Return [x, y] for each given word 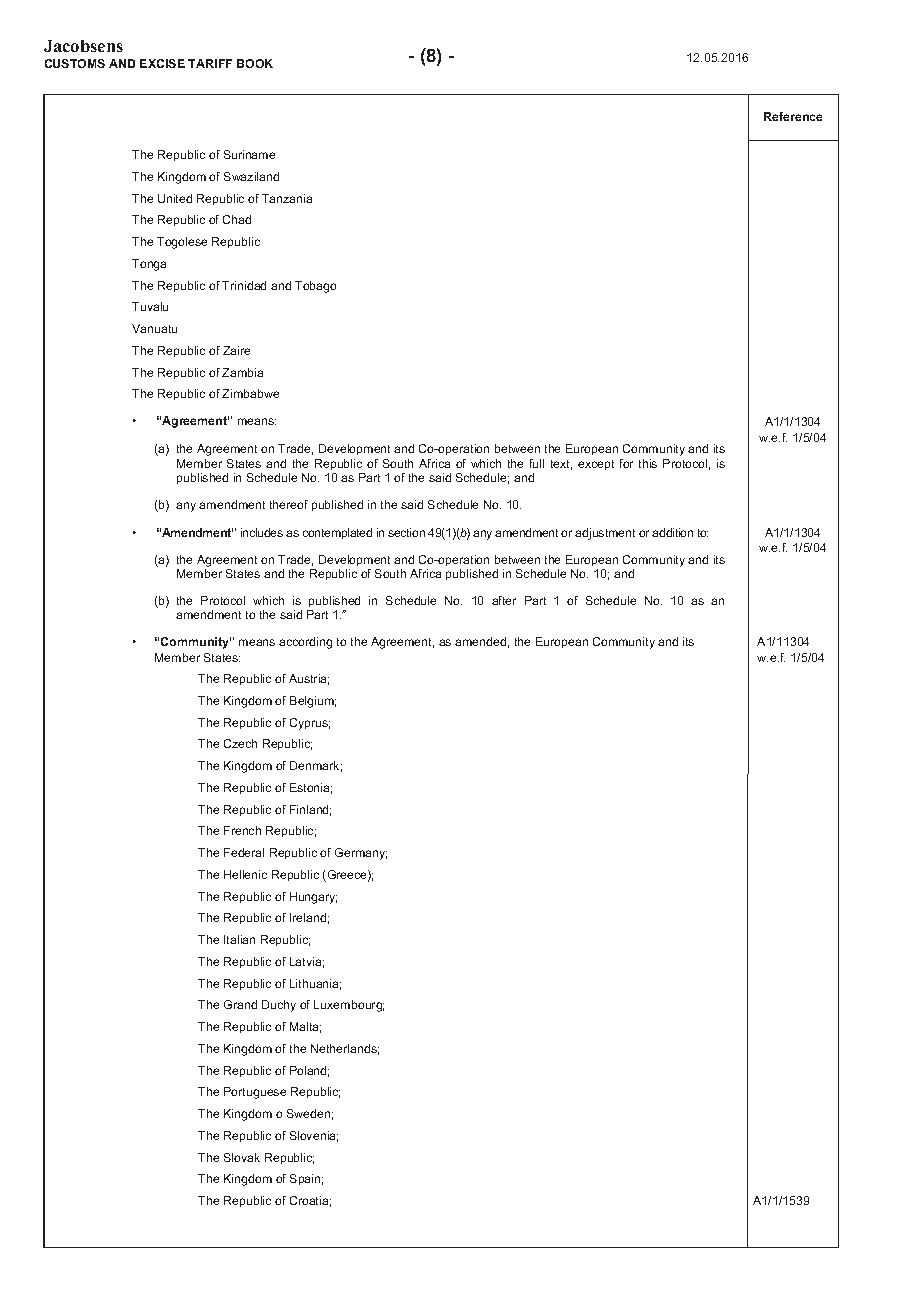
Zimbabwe [250, 393]
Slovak [242, 1157]
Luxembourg [349, 1006]
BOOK [255, 63]
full [537, 463]
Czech [240, 743]
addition [672, 532]
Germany [361, 854]
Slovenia [314, 1136]
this [648, 463]
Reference [793, 116]
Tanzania [287, 198]
